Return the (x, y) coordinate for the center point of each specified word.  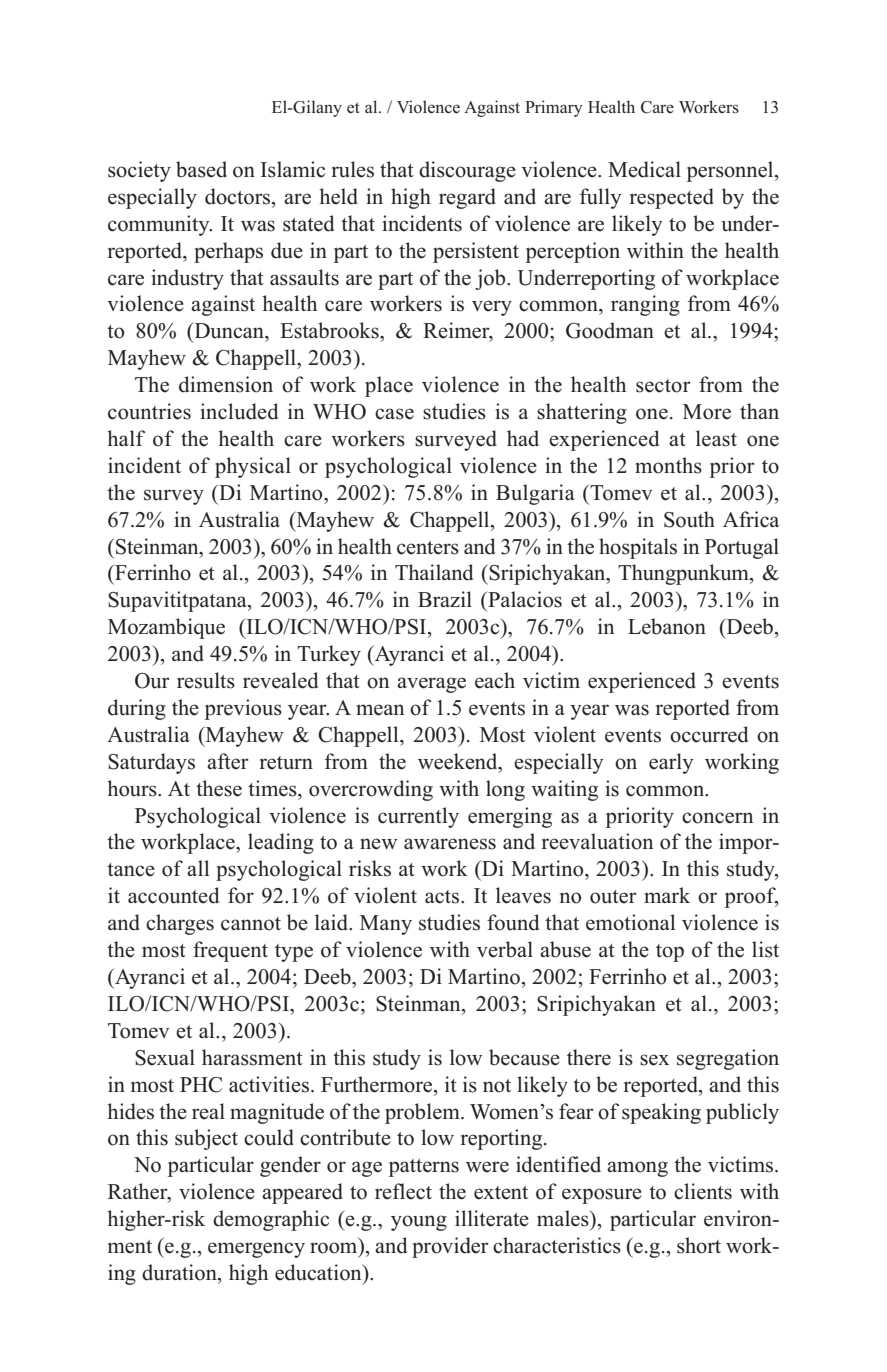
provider (450, 1247)
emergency (256, 1250)
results (206, 680)
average (431, 685)
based (201, 169)
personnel (731, 171)
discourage (467, 171)
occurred (709, 734)
